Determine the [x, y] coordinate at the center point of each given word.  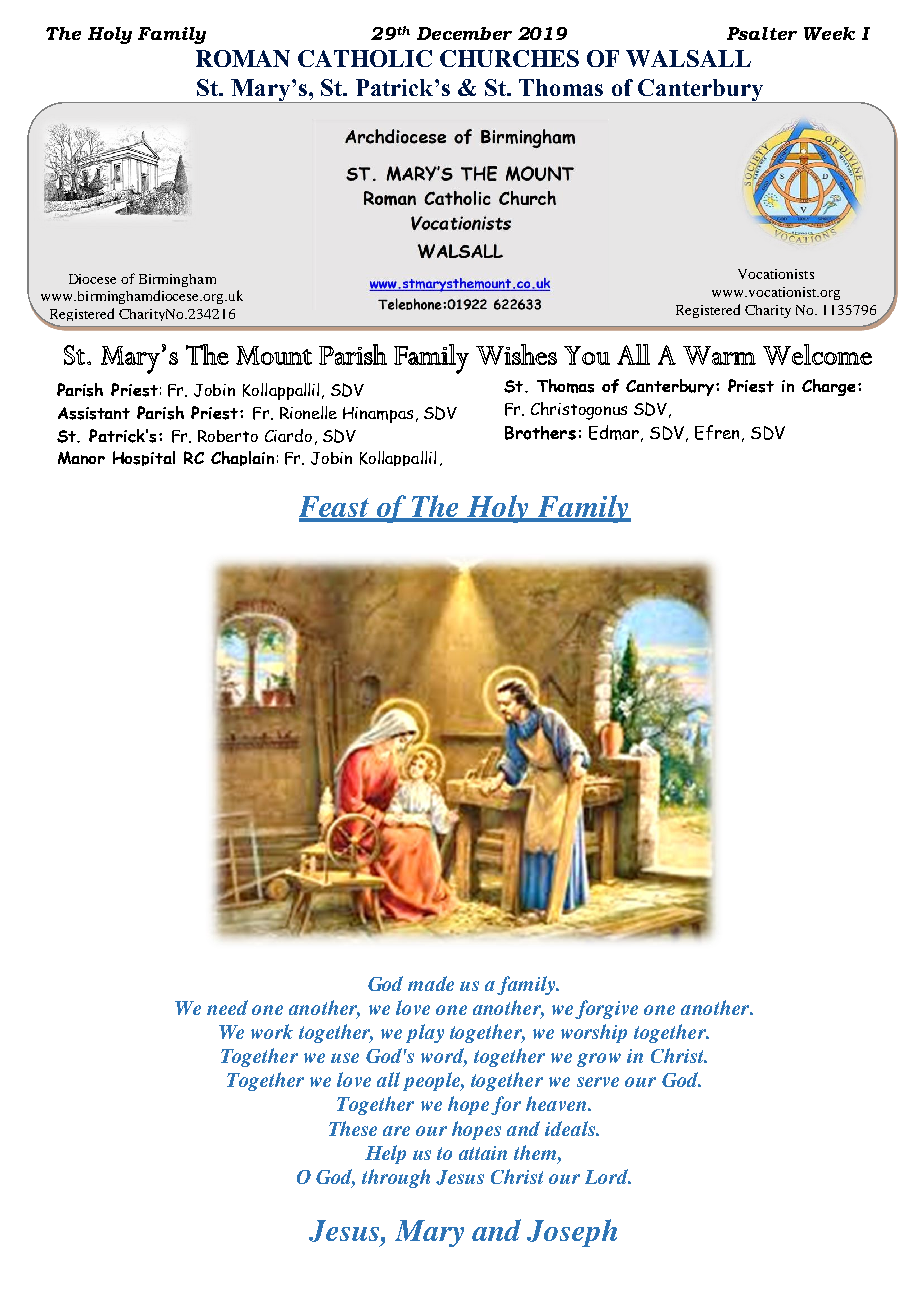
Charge [828, 387]
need [227, 1007]
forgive [606, 1009]
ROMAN [243, 58]
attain [483, 1153]
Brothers [540, 433]
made [431, 983]
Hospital [144, 458]
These [353, 1128]
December [464, 33]
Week [829, 33]
